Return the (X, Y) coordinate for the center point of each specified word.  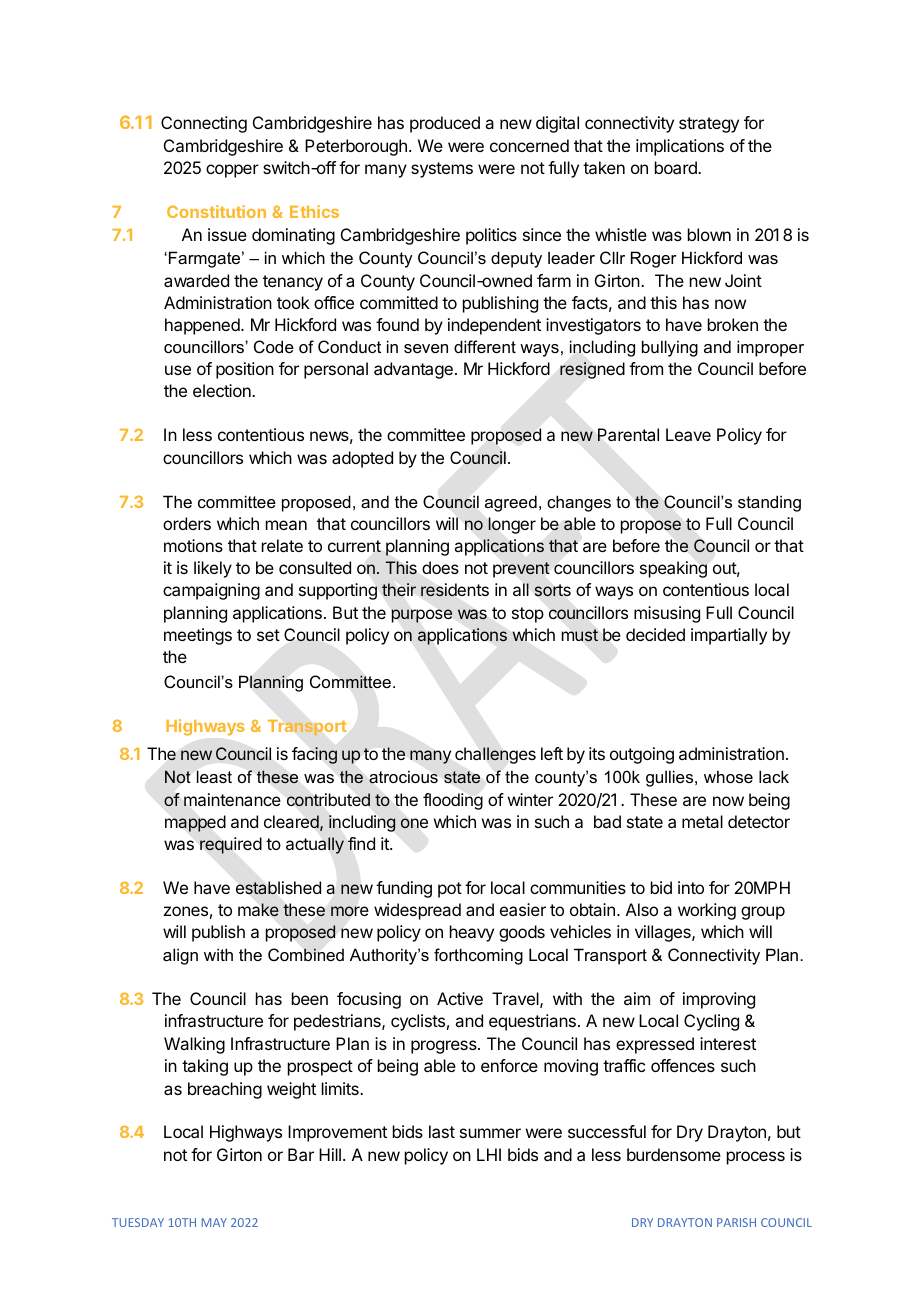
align (180, 956)
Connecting (204, 124)
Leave (688, 434)
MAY (214, 1222)
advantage (413, 370)
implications (680, 147)
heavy (472, 933)
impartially (729, 636)
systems (442, 170)
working (707, 911)
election (223, 390)
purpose (421, 616)
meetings (198, 636)
